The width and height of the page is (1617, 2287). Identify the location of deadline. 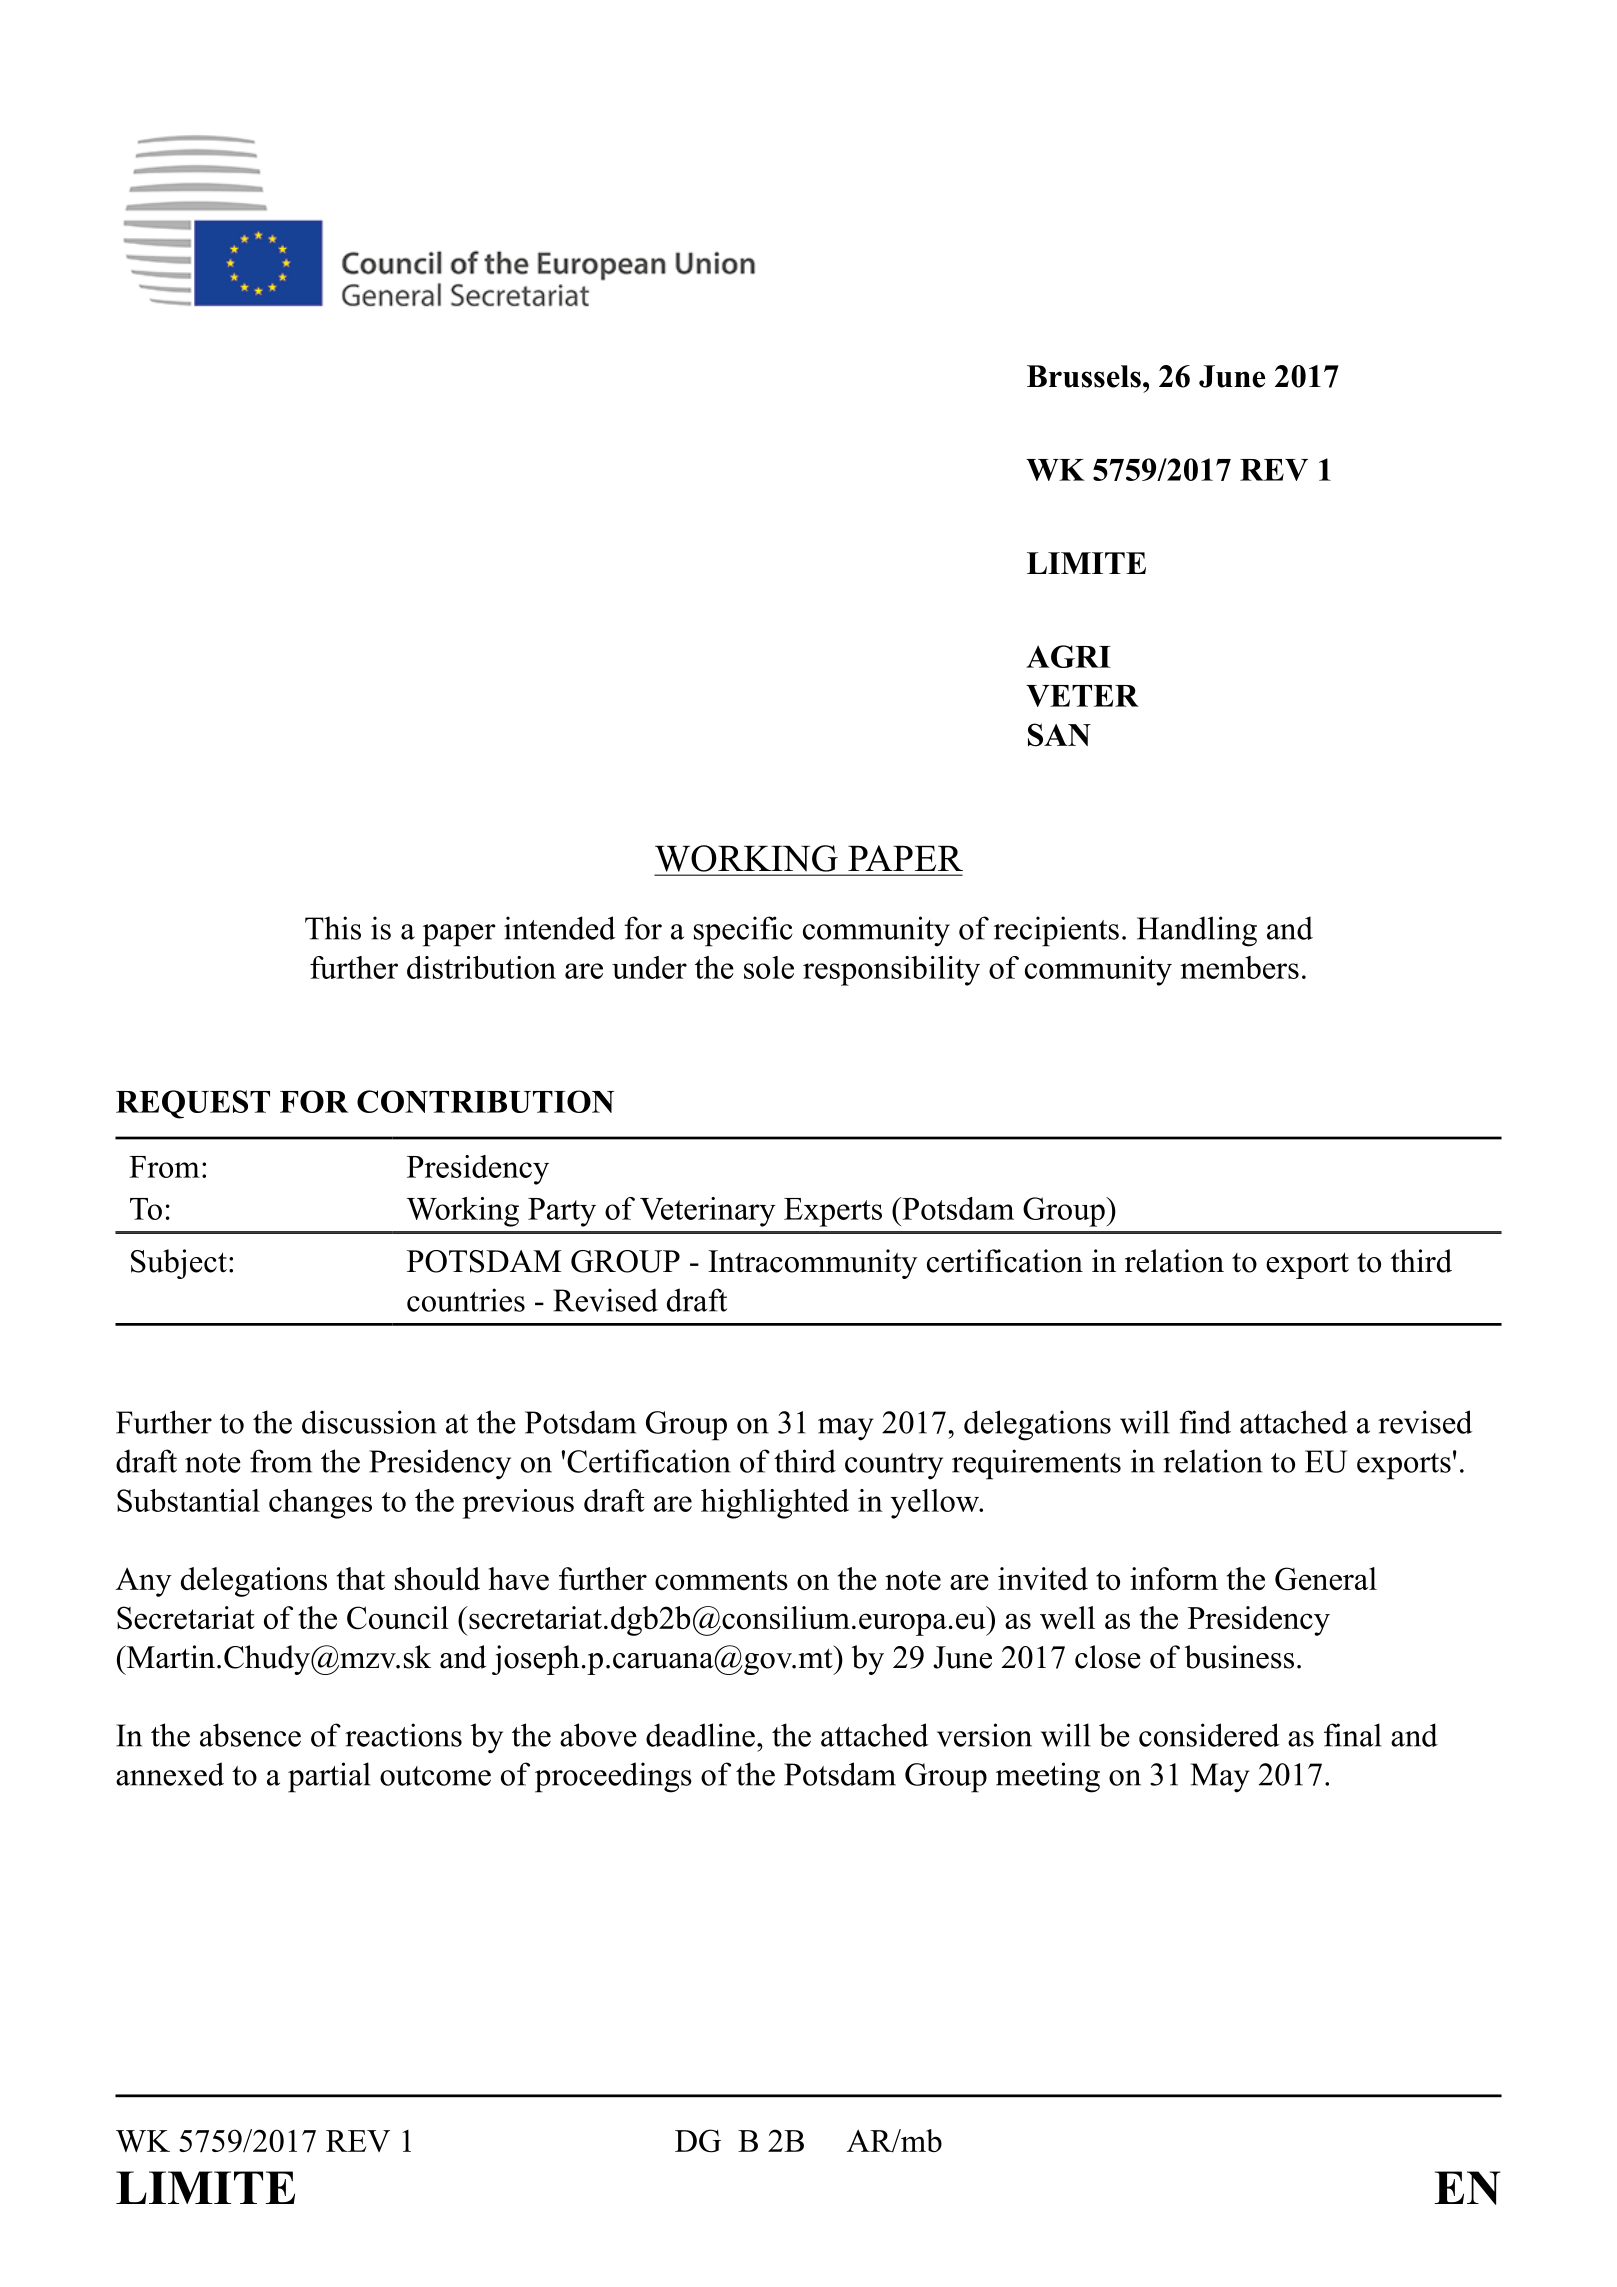
(700, 1735).
